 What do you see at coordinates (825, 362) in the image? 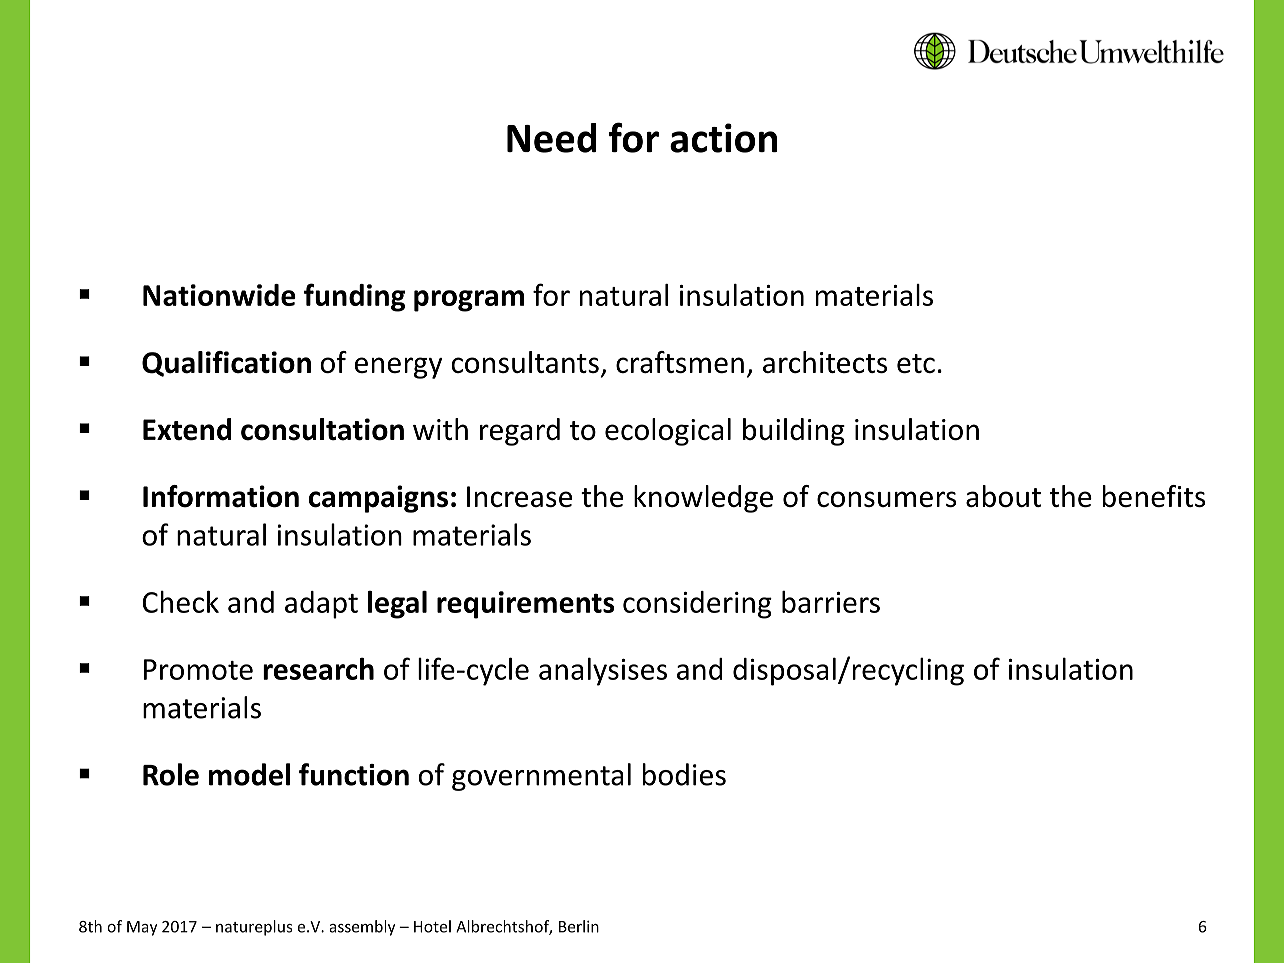
I see `architects` at bounding box center [825, 362].
